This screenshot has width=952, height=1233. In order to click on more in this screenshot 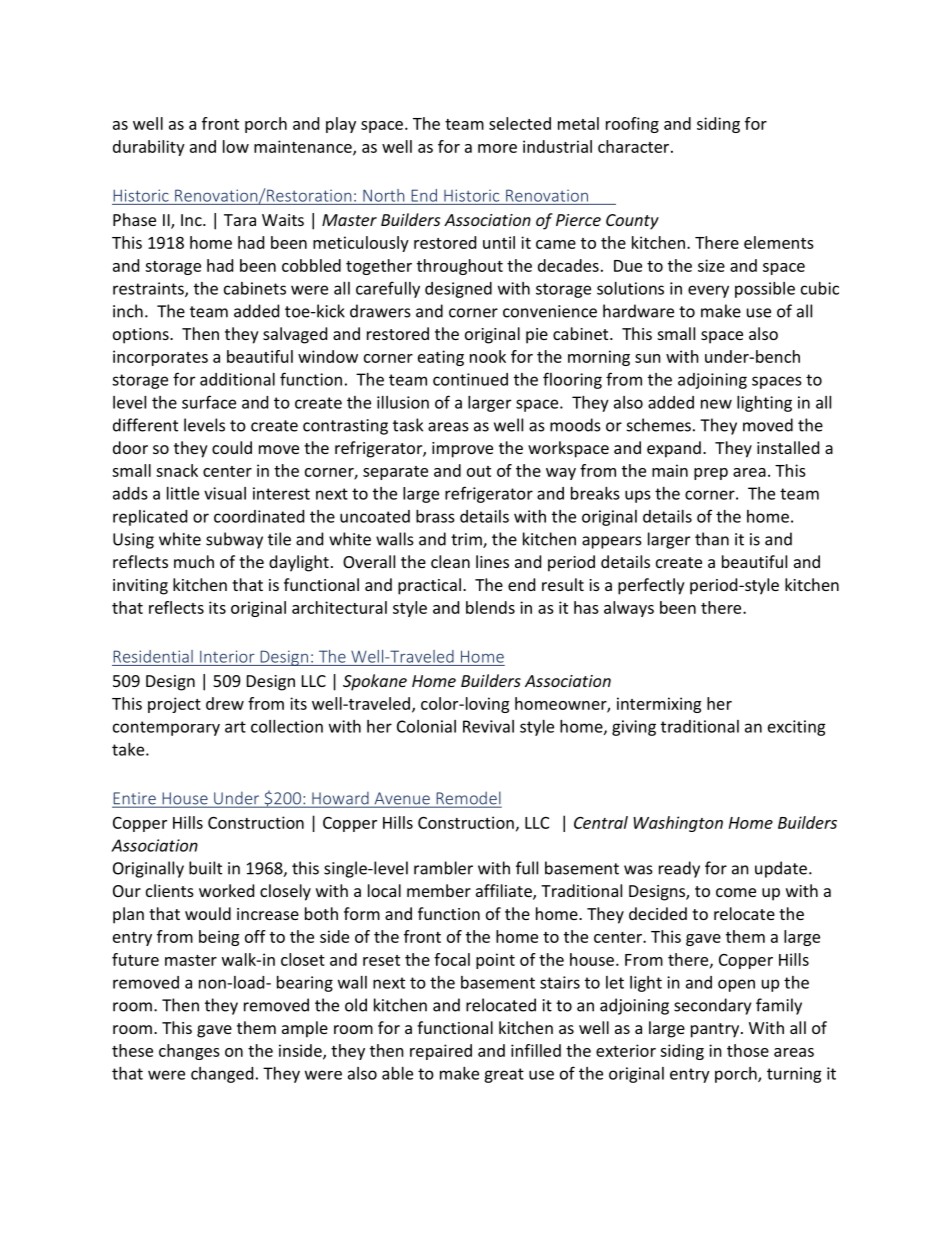, I will do `click(497, 148)`.
